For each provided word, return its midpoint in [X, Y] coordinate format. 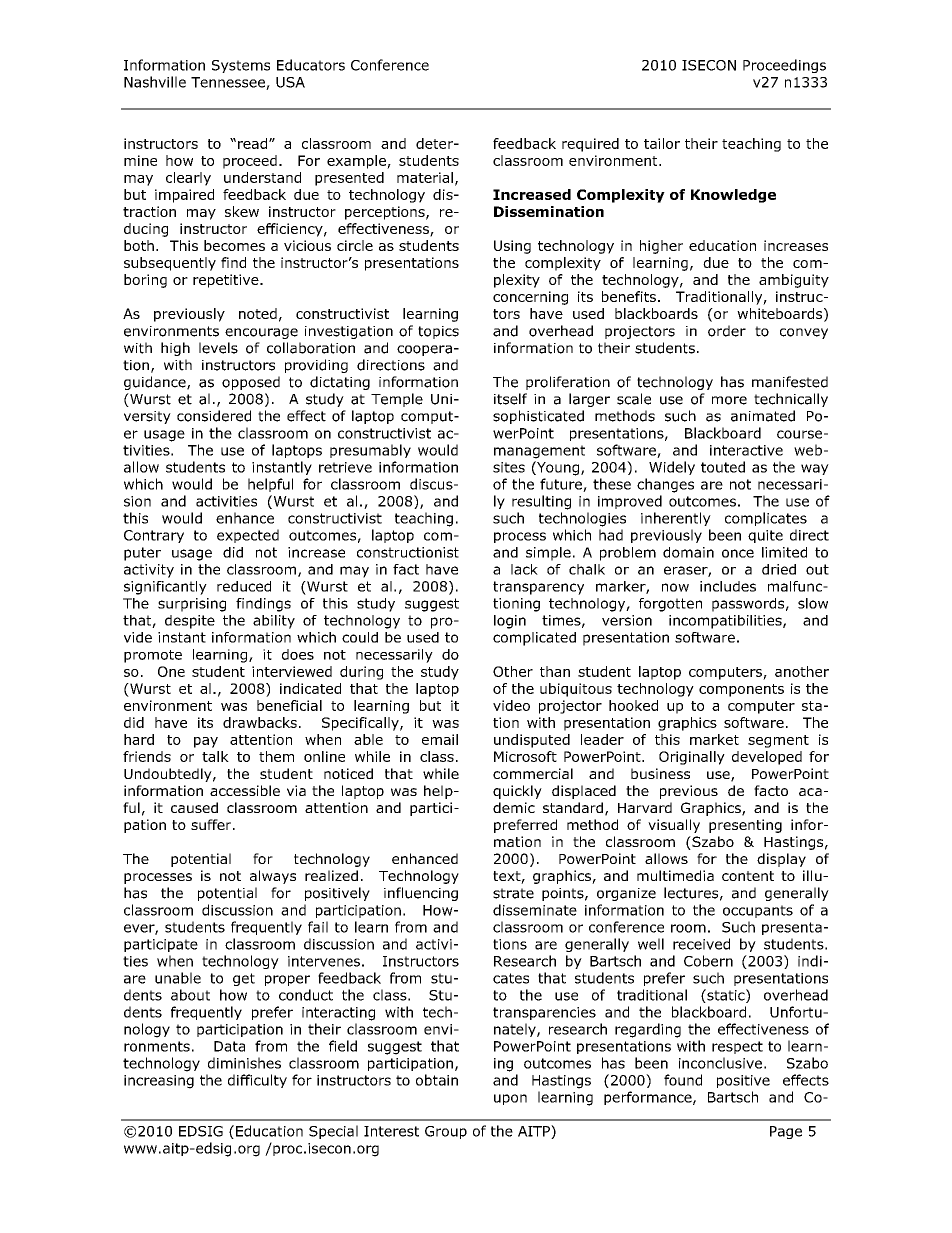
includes [728, 586]
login [510, 622]
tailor [662, 143]
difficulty [257, 1081]
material [425, 177]
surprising [192, 605]
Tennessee [229, 83]
